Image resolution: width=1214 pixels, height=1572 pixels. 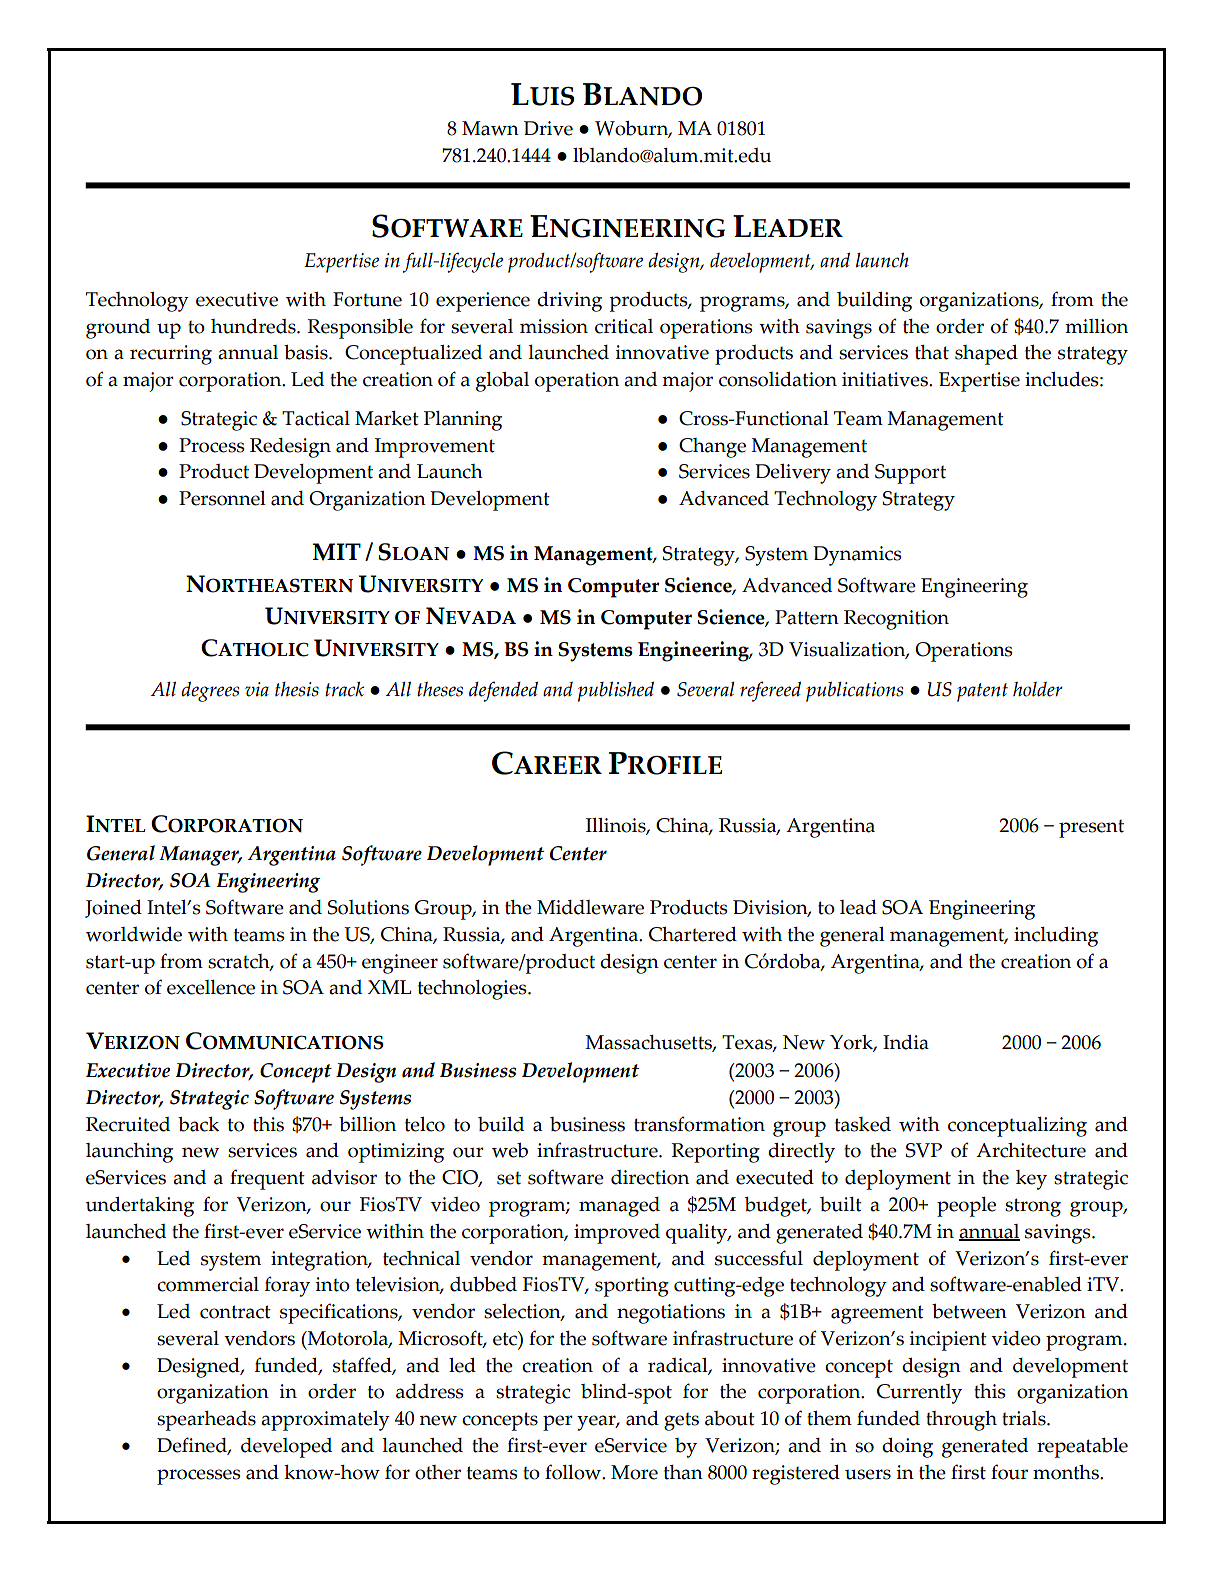 What do you see at coordinates (254, 326) in the screenshot?
I see `hundreds` at bounding box center [254, 326].
